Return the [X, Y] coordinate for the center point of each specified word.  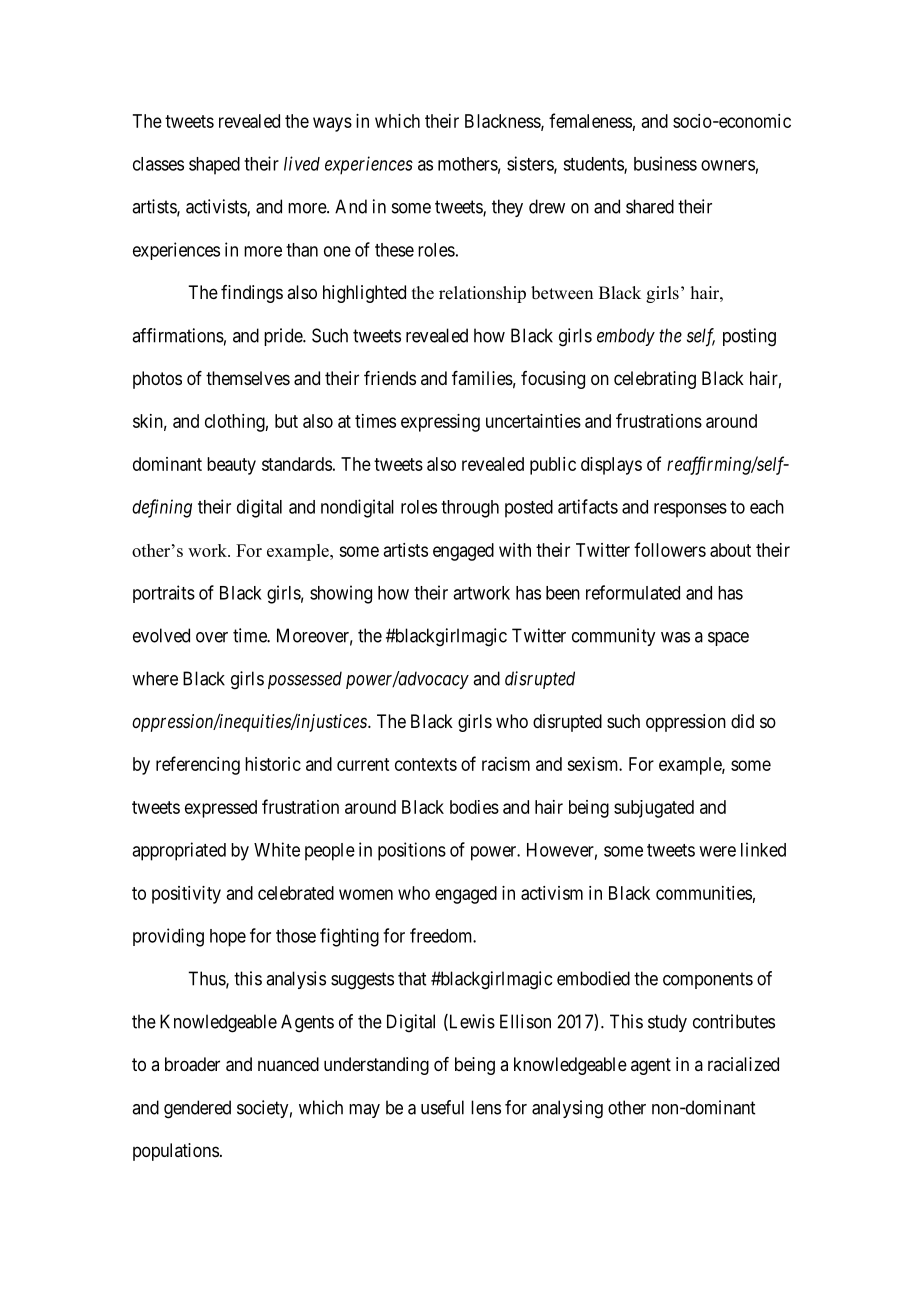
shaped [214, 166]
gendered [197, 1109]
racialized [743, 1064]
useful [442, 1107]
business [665, 163]
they [507, 208]
